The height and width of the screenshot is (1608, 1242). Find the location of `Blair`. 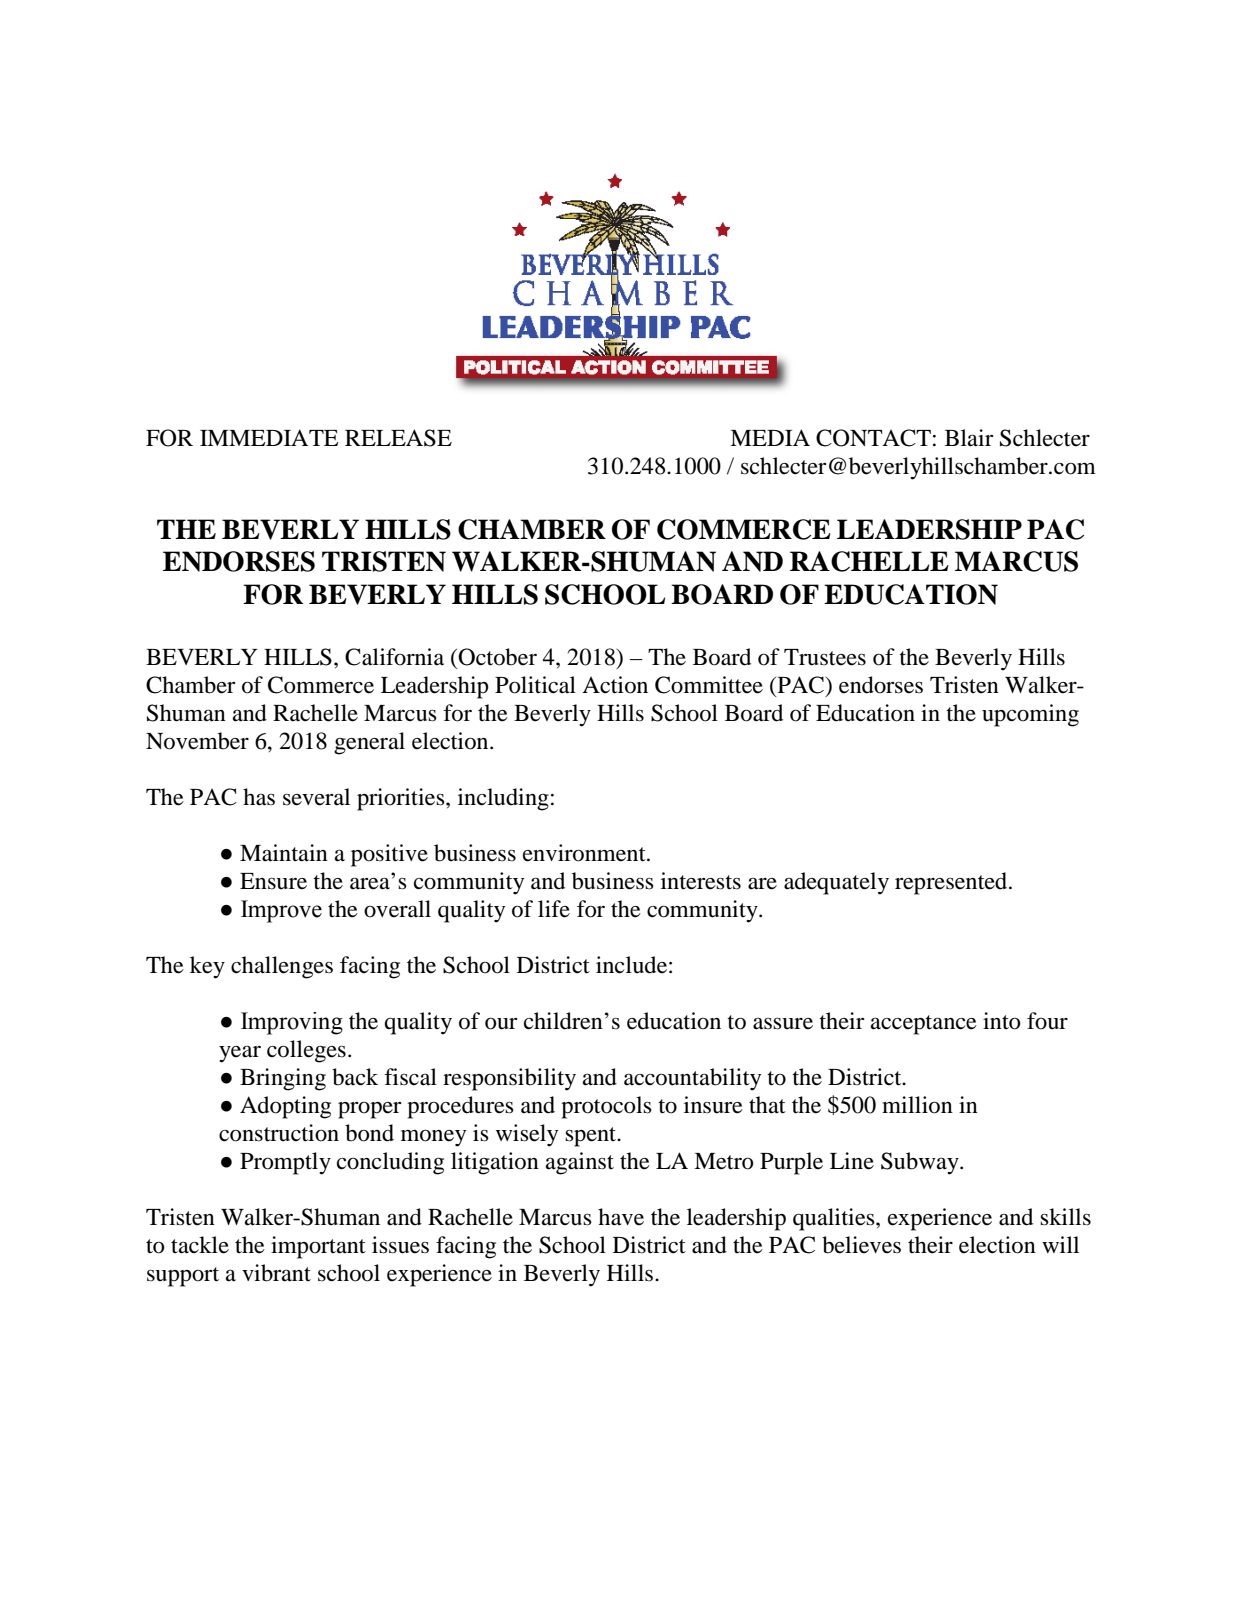

Blair is located at coordinates (969, 438).
